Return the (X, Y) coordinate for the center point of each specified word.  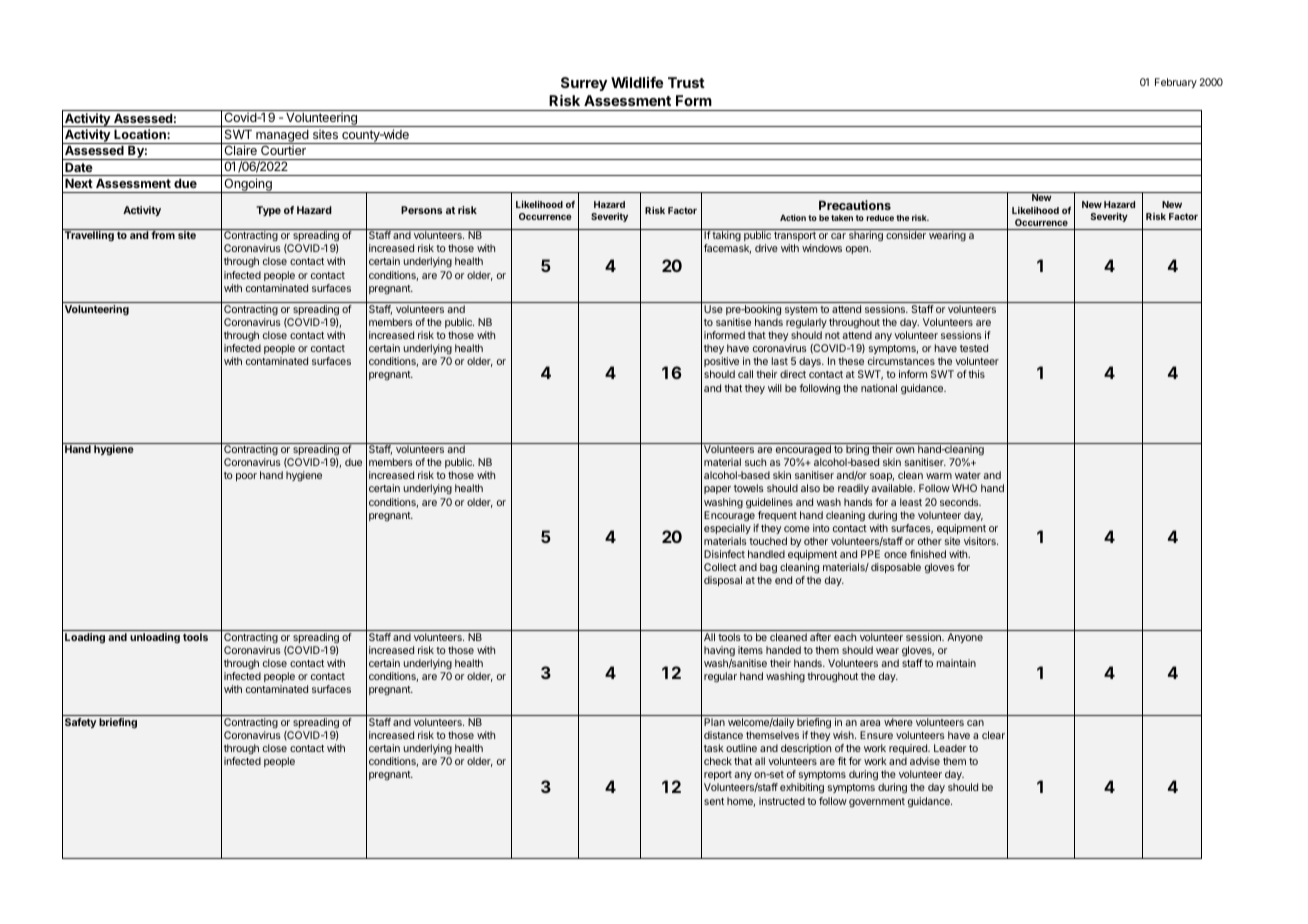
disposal (723, 581)
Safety (81, 723)
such (755, 462)
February (1176, 83)
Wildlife (637, 82)
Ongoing (248, 185)
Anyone (965, 638)
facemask (727, 249)
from (163, 235)
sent (714, 801)
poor (246, 477)
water (968, 475)
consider (906, 235)
